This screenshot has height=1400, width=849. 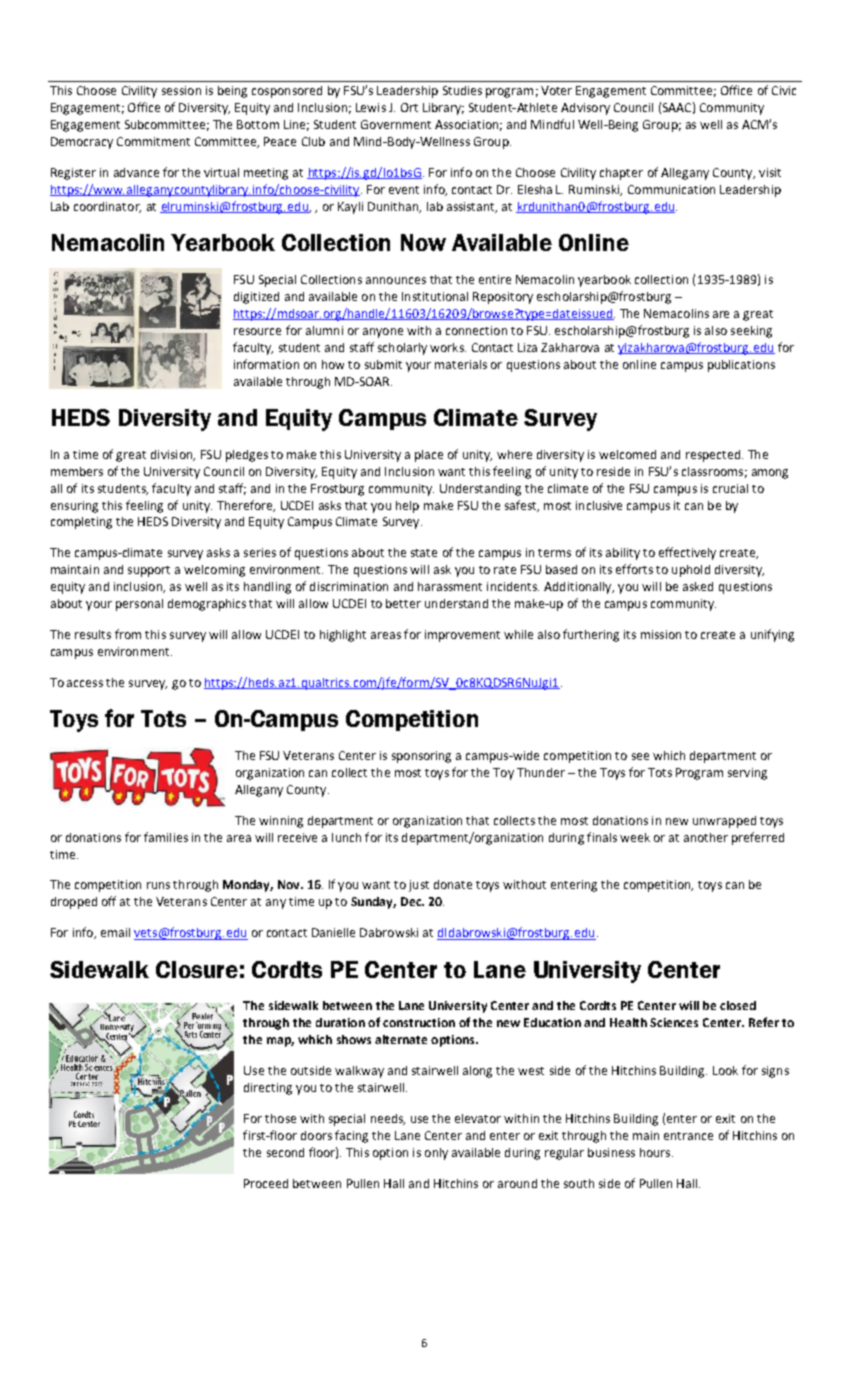 I want to click on entrance, so click(x=688, y=1136).
